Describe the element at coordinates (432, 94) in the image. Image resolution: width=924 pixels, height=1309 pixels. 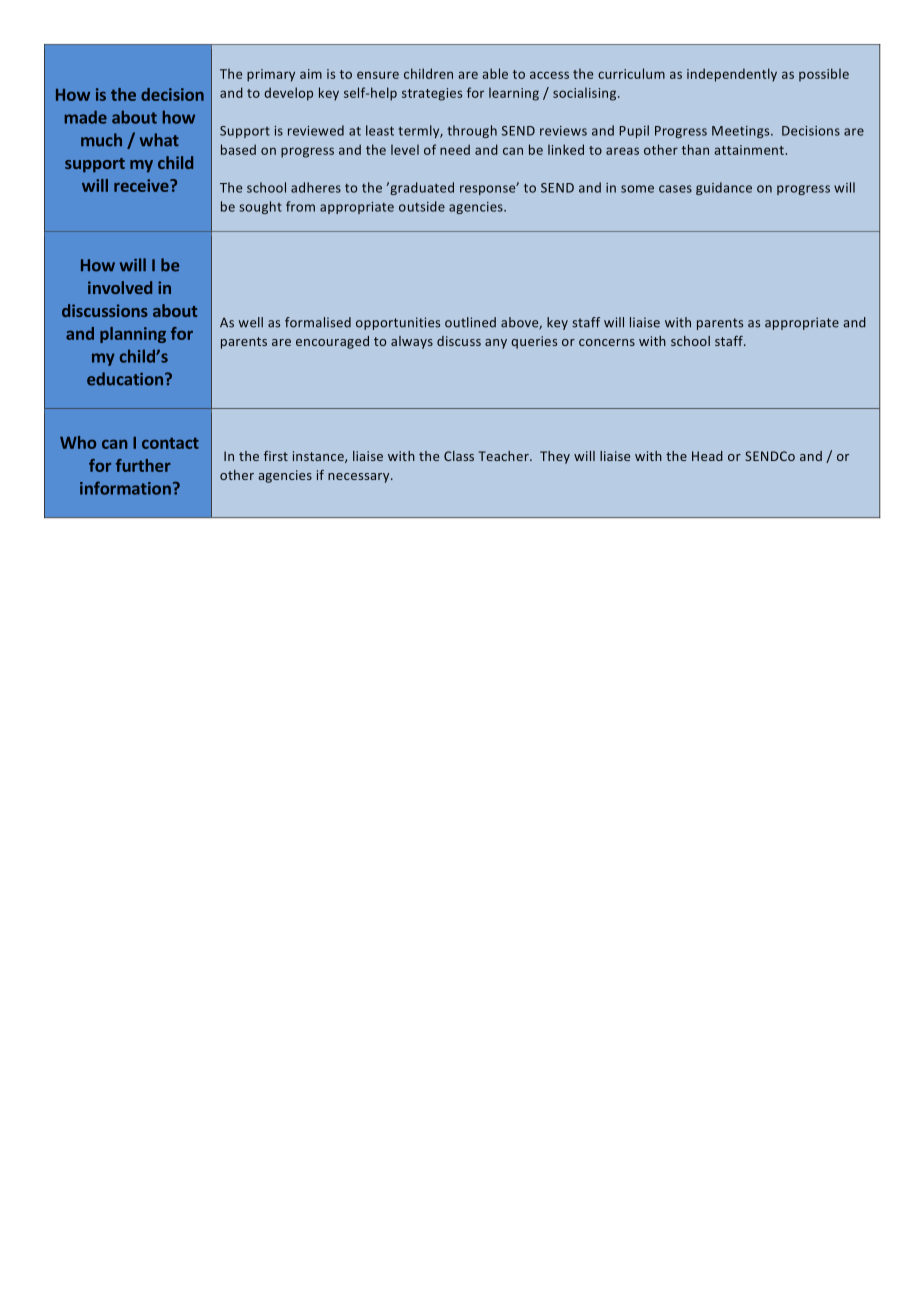
I see `strategies` at that location.
